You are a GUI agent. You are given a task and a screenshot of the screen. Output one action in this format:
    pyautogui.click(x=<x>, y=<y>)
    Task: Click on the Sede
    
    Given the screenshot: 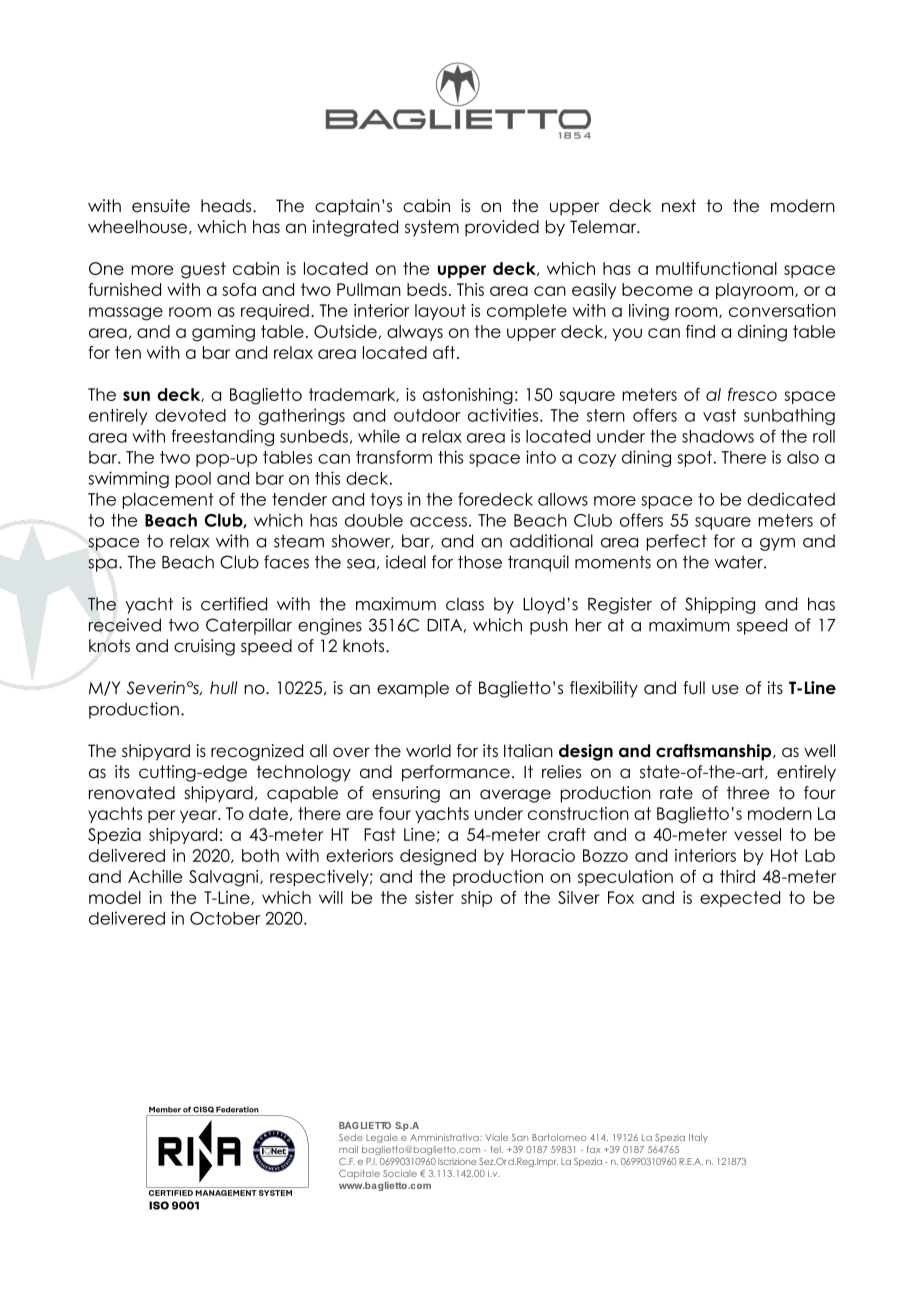 What is the action you would take?
    pyautogui.click(x=351, y=1137)
